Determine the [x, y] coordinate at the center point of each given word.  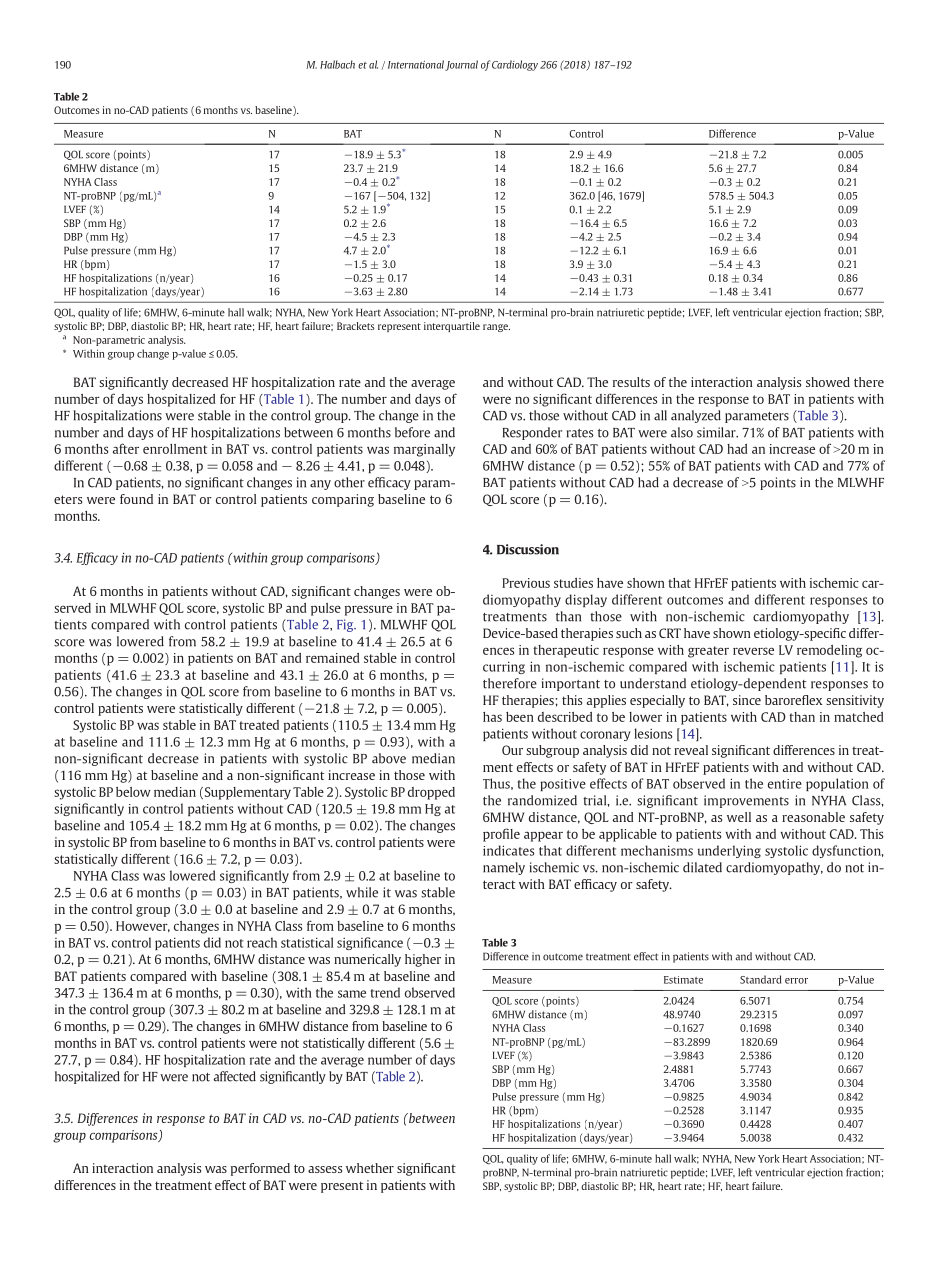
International [416, 64]
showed [828, 382]
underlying [729, 851]
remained [333, 658]
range [496, 328]
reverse [753, 651]
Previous [526, 583]
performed [260, 1169]
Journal [461, 65]
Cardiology [515, 65]
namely [504, 868]
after [126, 448]
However [143, 926]
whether [370, 1168]
